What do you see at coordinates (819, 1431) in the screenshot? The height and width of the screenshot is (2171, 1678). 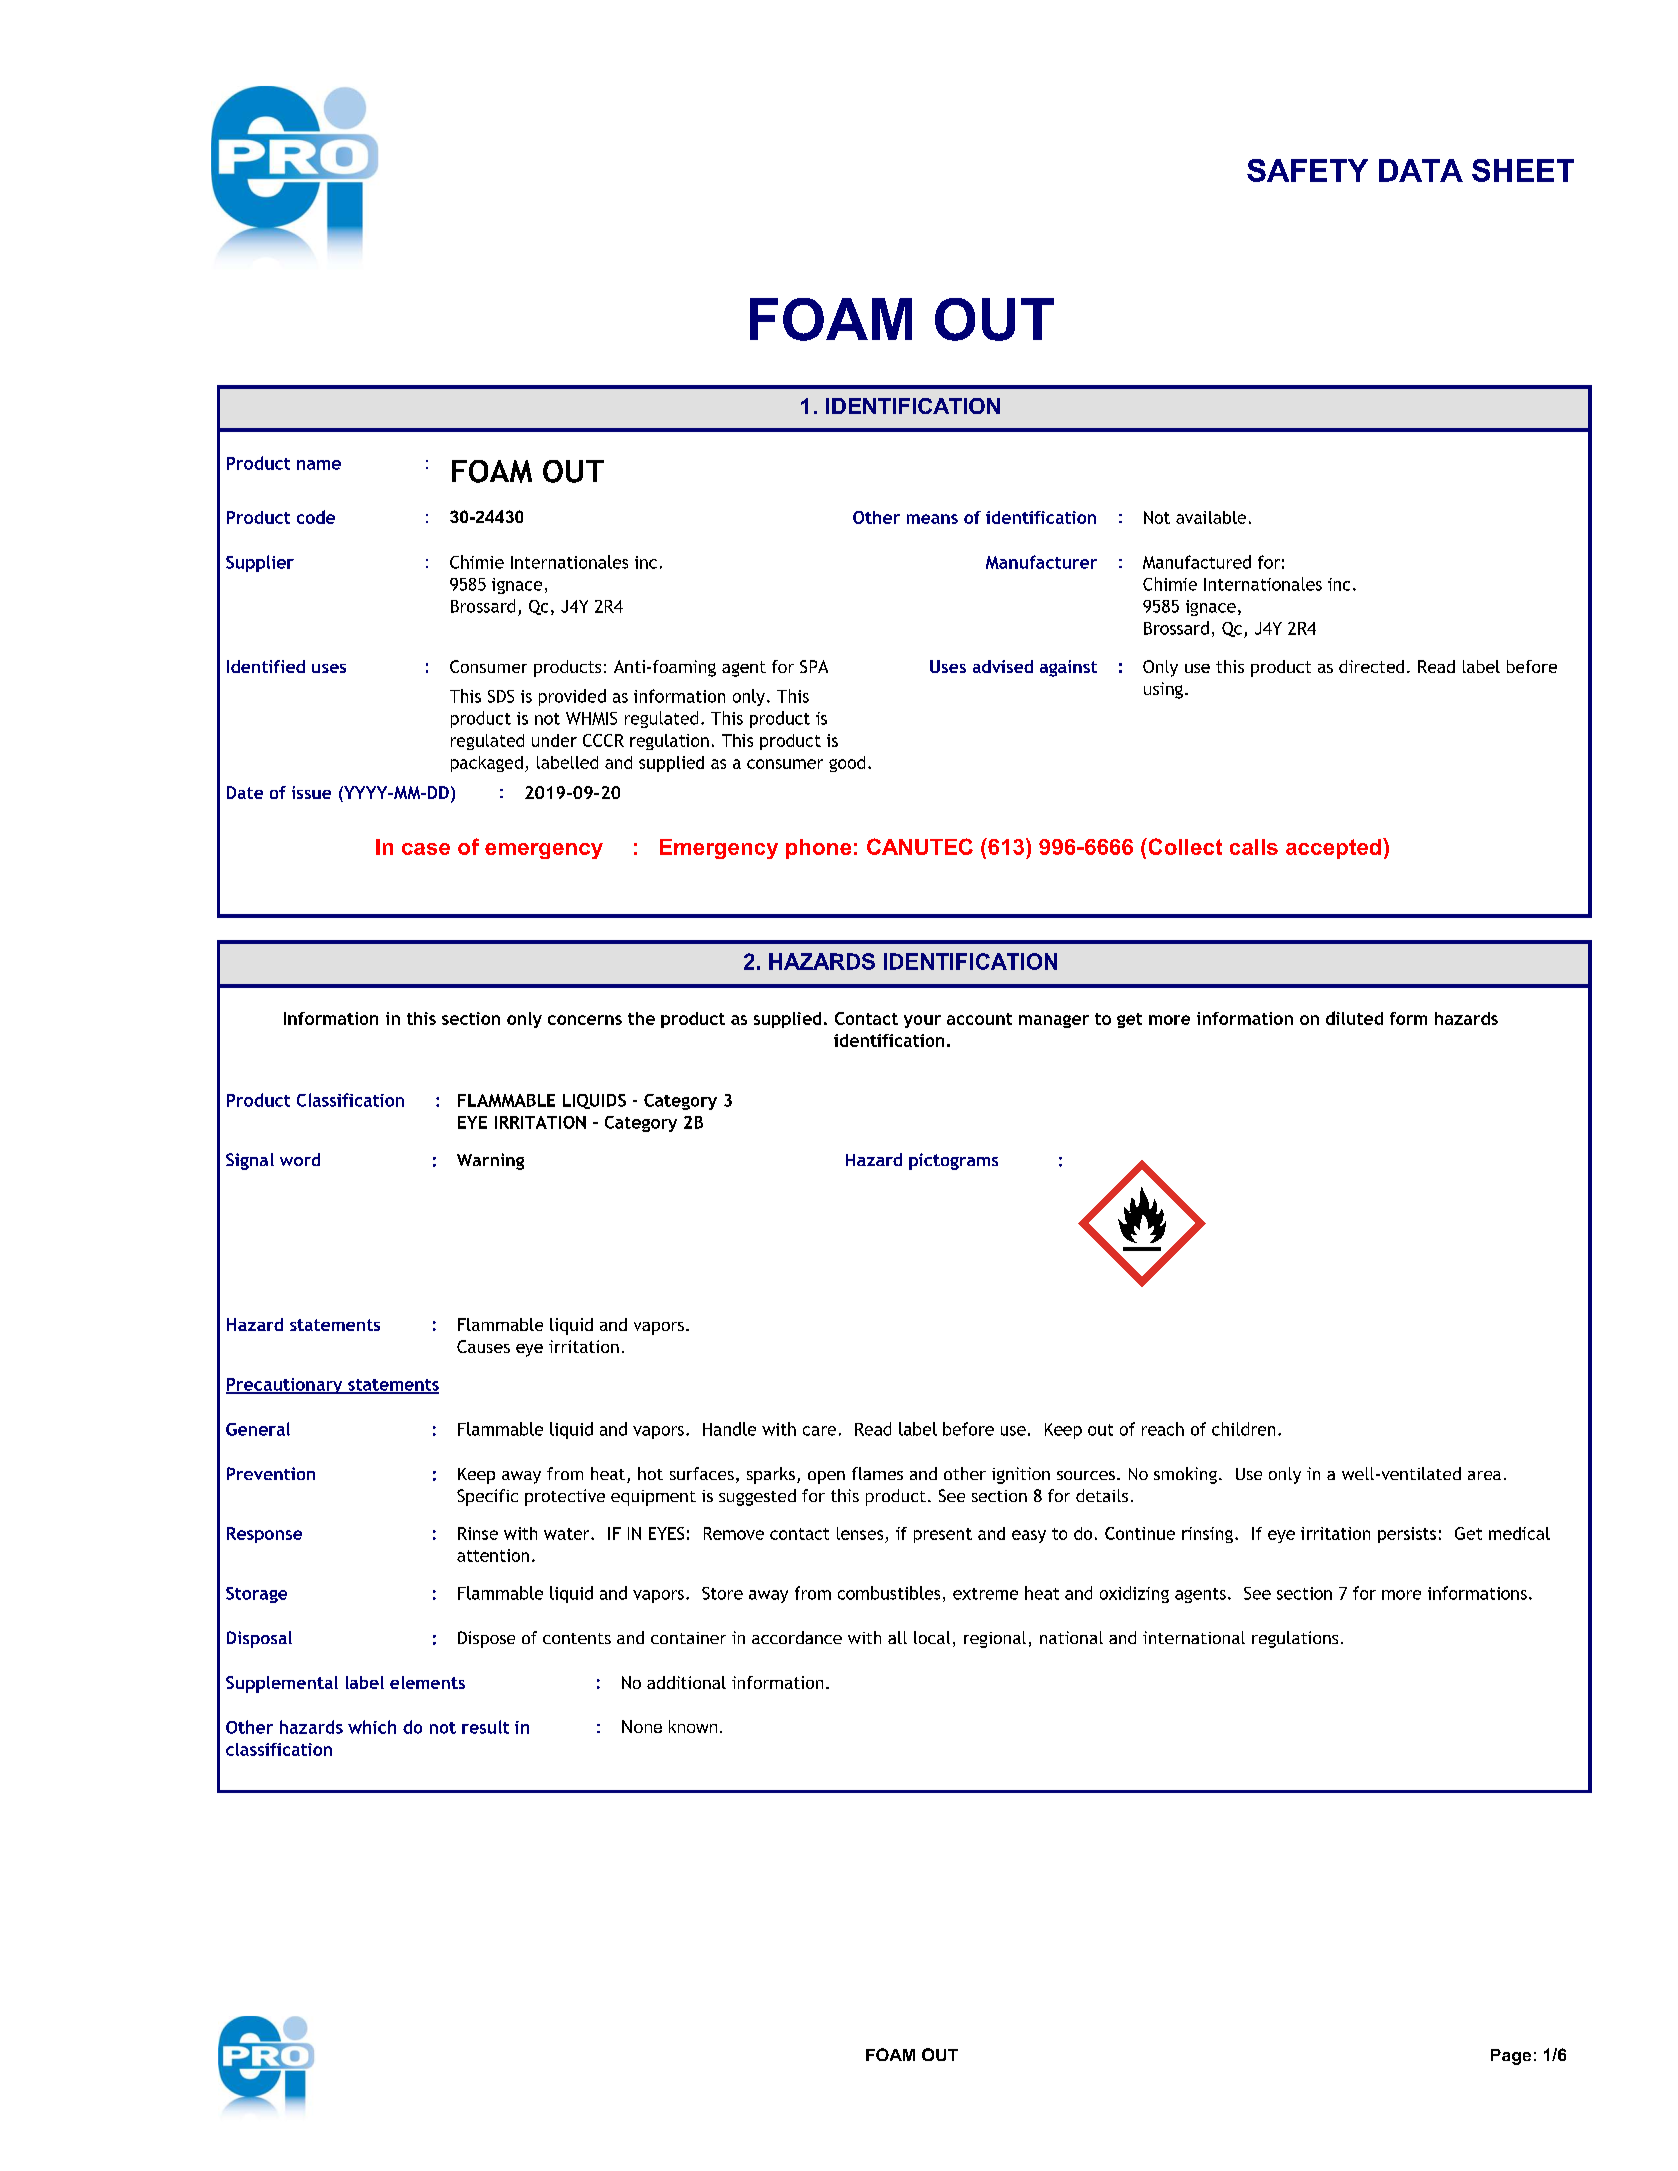 I see `care` at bounding box center [819, 1431].
